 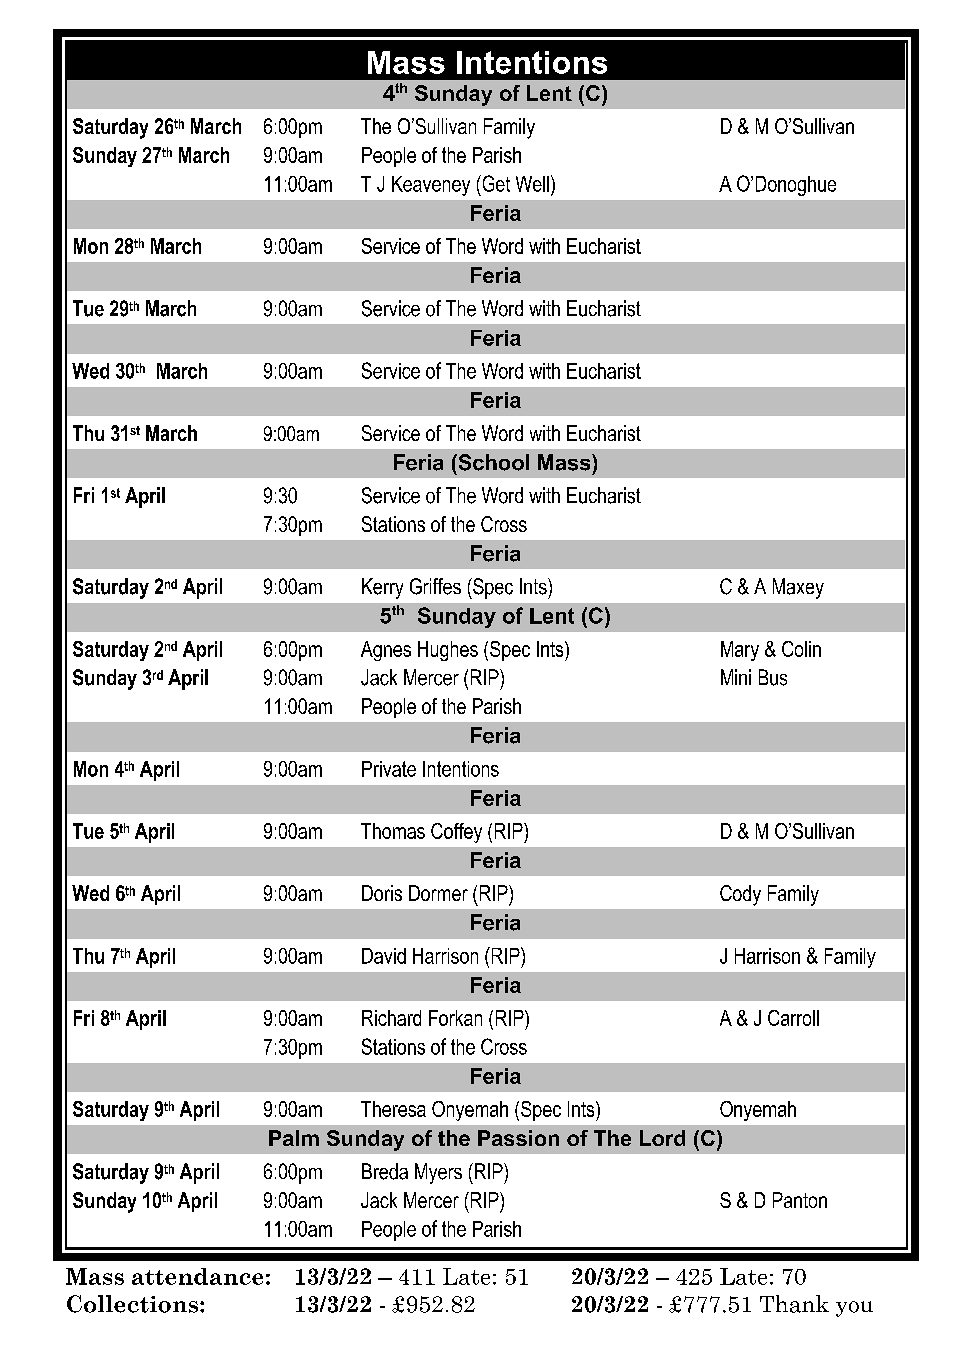 I want to click on Get, so click(x=495, y=183).
